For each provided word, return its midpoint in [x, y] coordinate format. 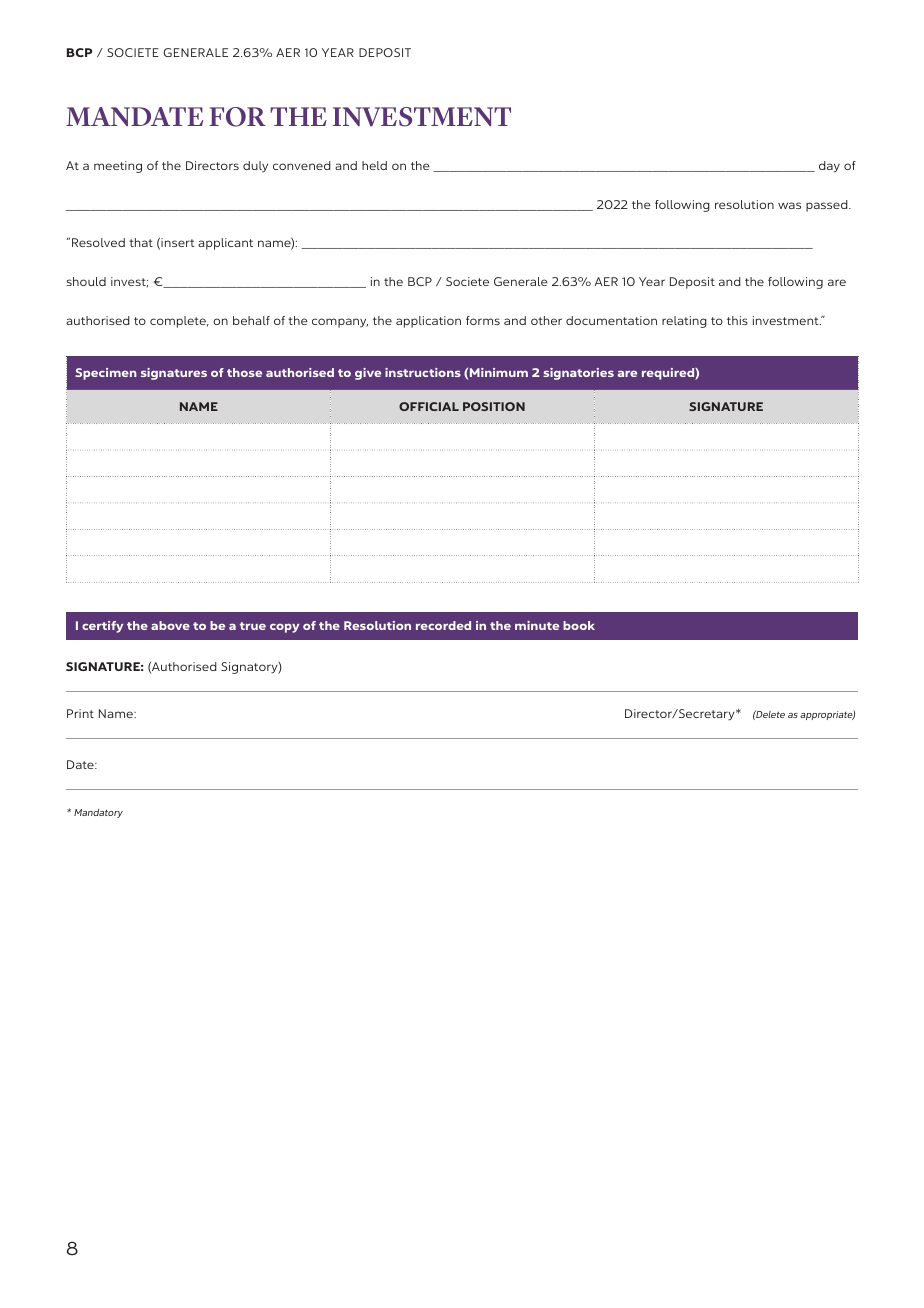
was [789, 205]
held [374, 165]
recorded [443, 625]
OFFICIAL [429, 406]
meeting [118, 167]
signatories [578, 374]
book [579, 625]
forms [483, 320]
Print [80, 713]
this [737, 320]
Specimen [106, 374]
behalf [251, 320]
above [170, 625]
